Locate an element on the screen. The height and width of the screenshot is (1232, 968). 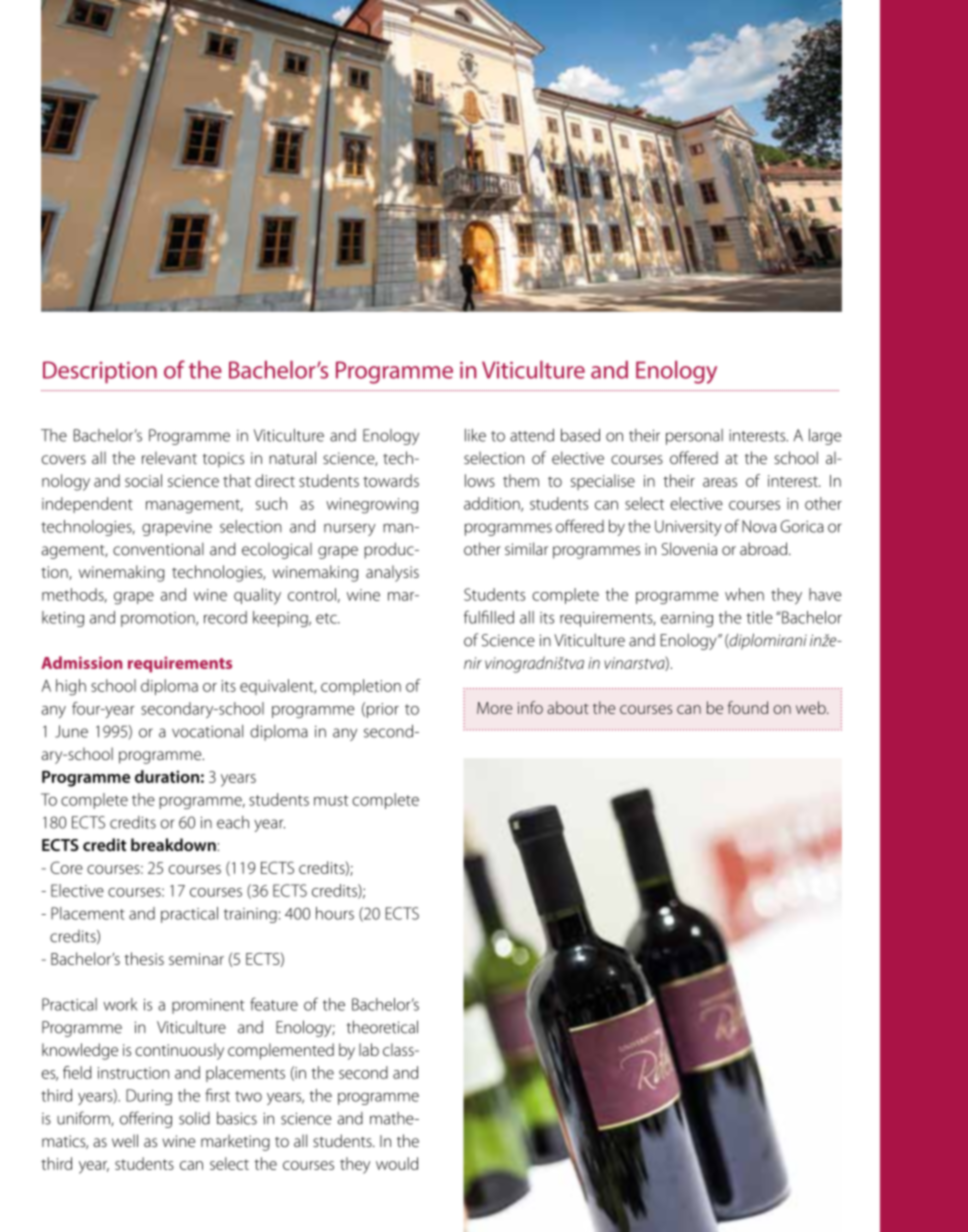
theoretical is located at coordinates (382, 1027).
